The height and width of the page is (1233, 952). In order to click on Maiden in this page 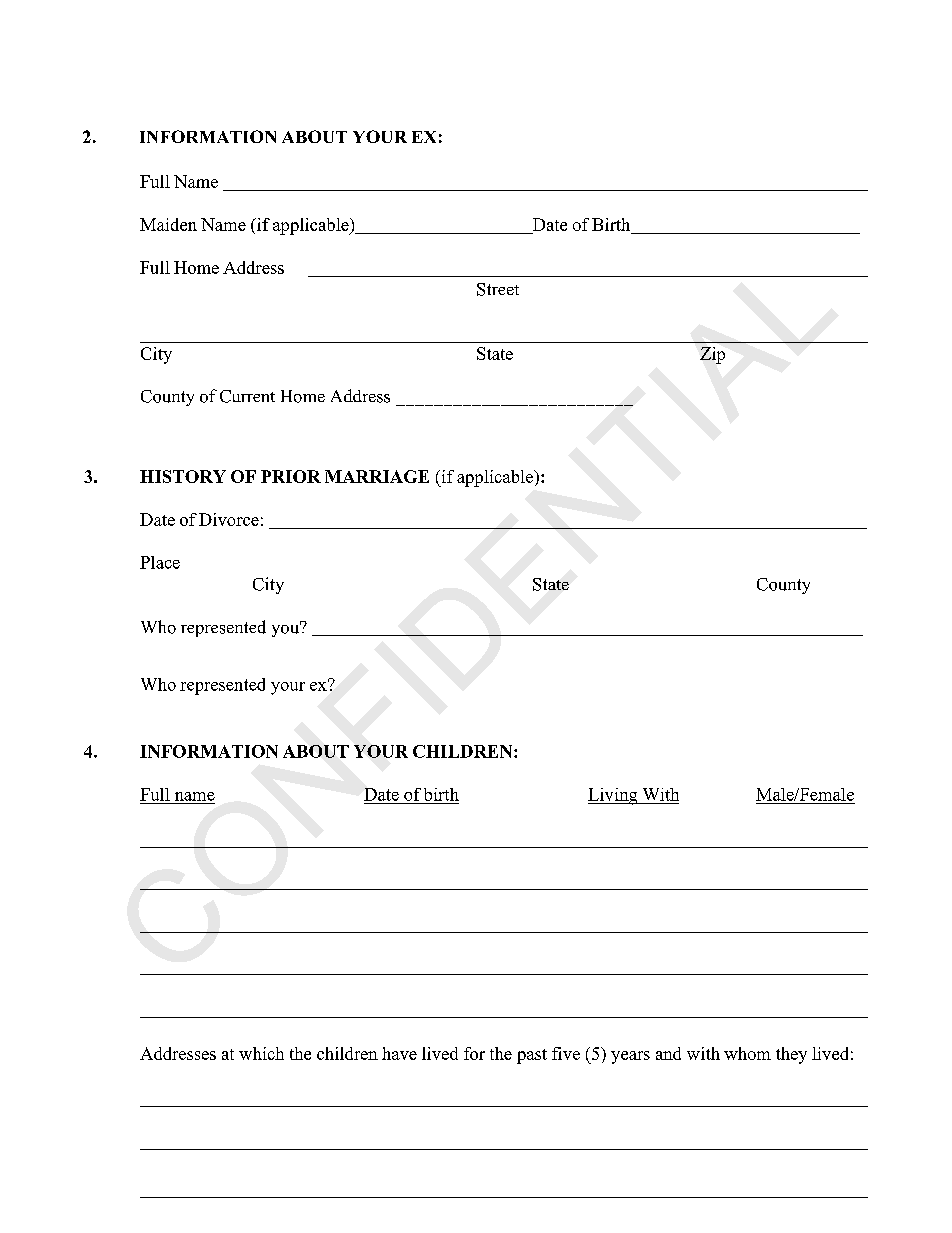, I will do `click(168, 224)`.
